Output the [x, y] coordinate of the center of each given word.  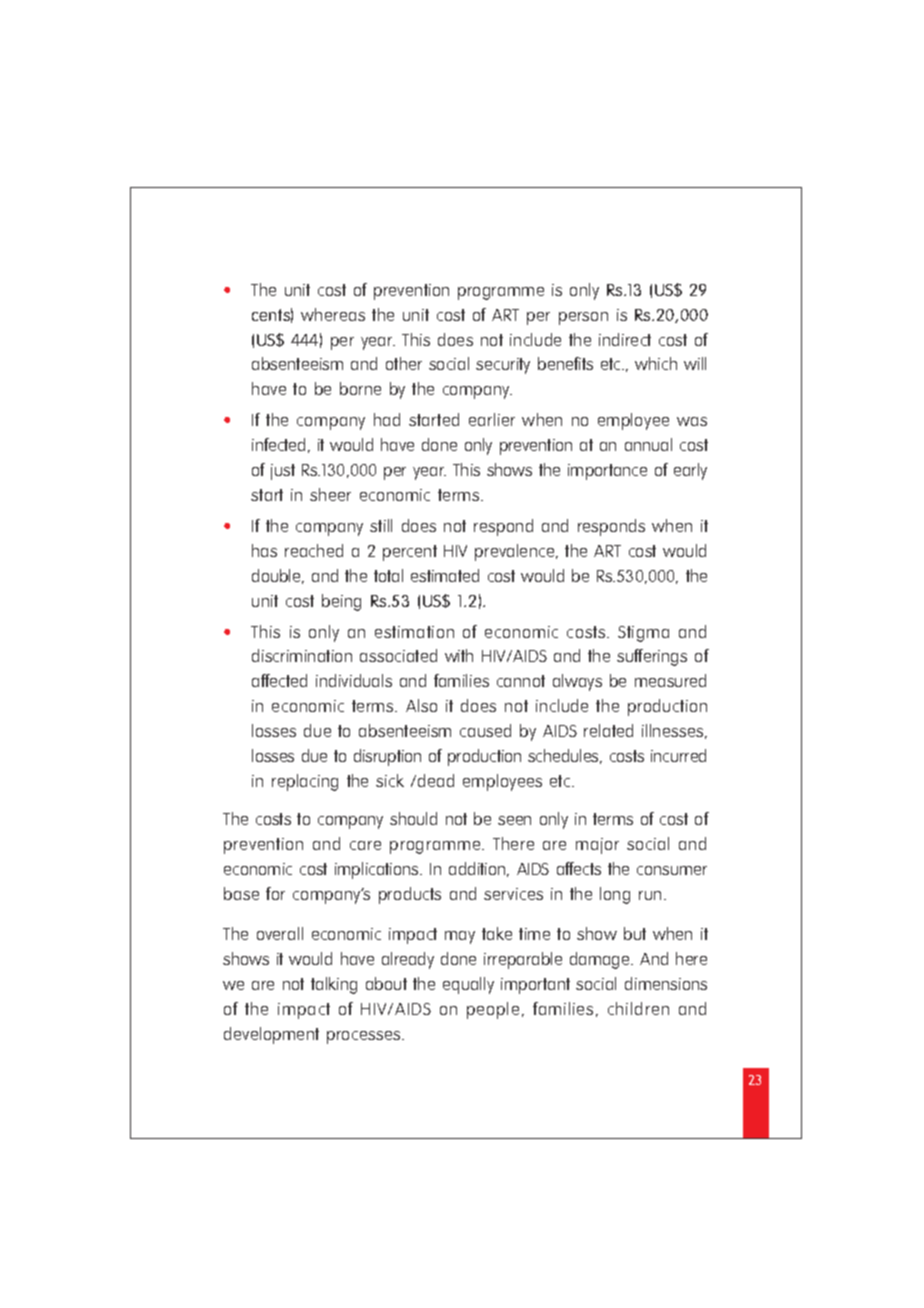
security [503, 366]
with [459, 655]
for [275, 893]
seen [514, 820]
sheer [330, 494]
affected [279, 680]
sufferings [652, 657]
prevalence [516, 552]
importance [607, 472]
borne [360, 388]
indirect [625, 339]
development [271, 1035]
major [597, 846]
